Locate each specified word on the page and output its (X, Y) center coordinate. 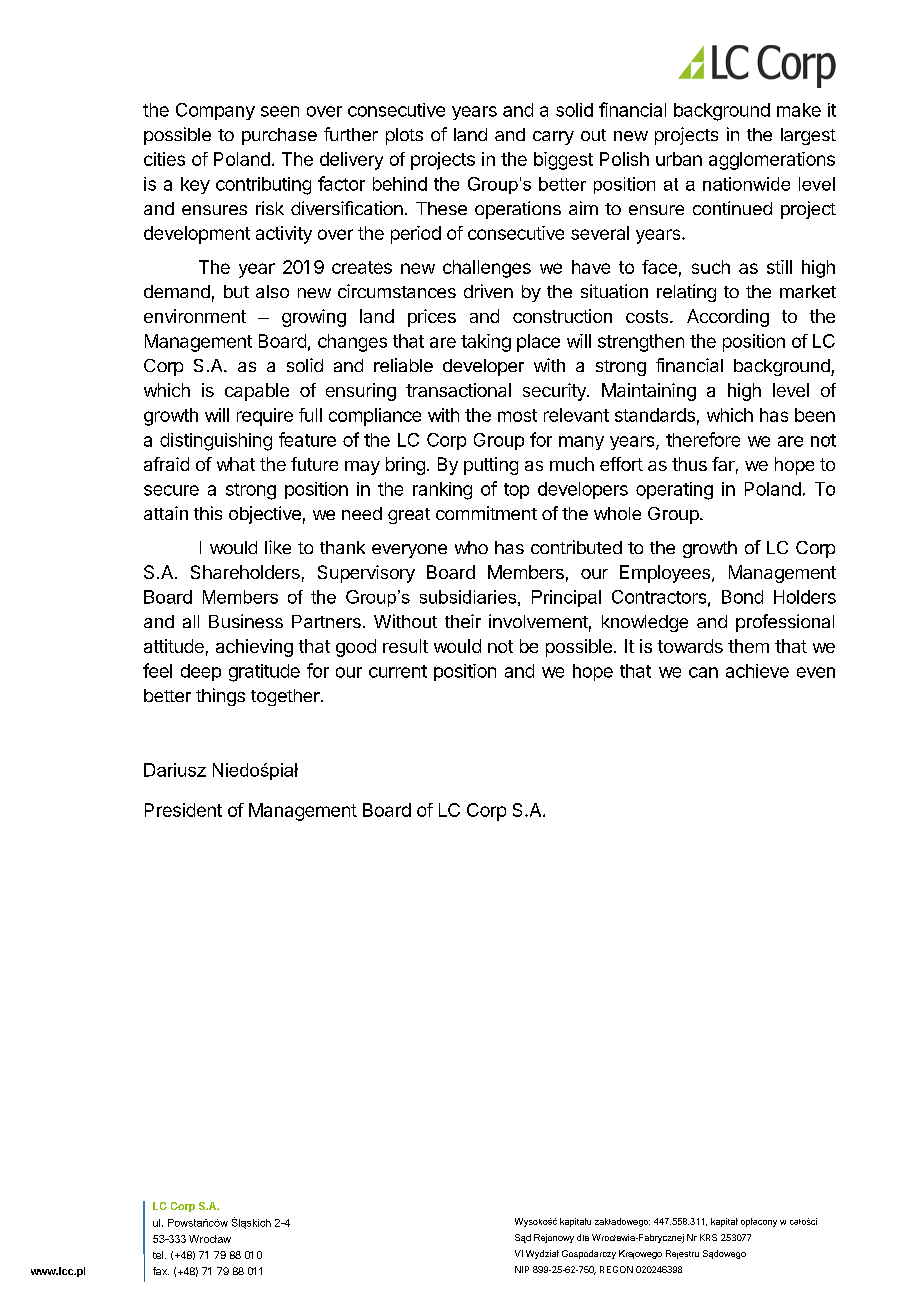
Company (215, 111)
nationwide (746, 184)
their (463, 621)
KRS (708, 1237)
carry (553, 138)
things (220, 697)
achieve (757, 671)
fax (161, 1271)
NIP (522, 1269)
